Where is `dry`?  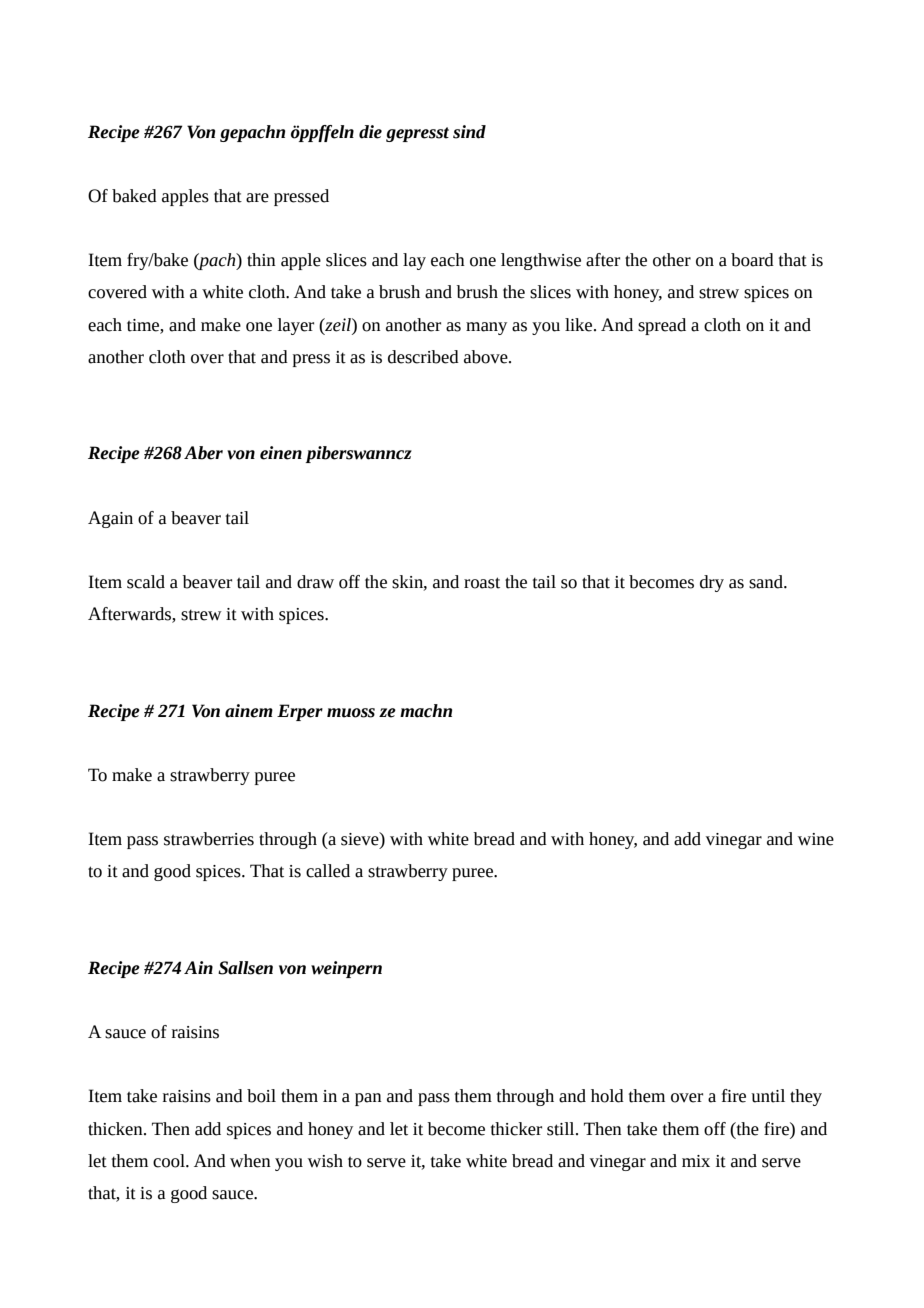 dry is located at coordinates (712, 583).
